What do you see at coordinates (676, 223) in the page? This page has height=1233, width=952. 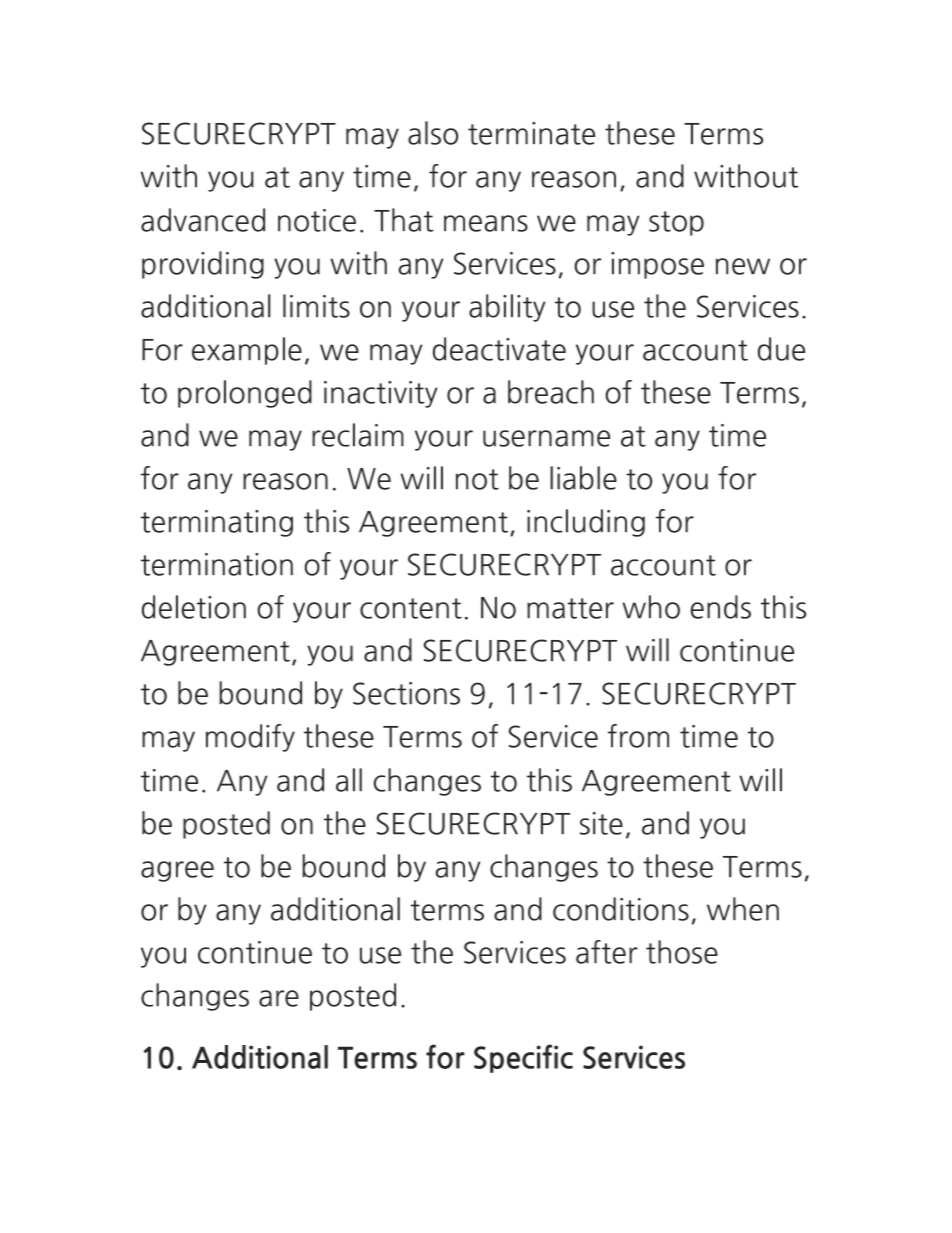 I see `stop` at bounding box center [676, 223].
